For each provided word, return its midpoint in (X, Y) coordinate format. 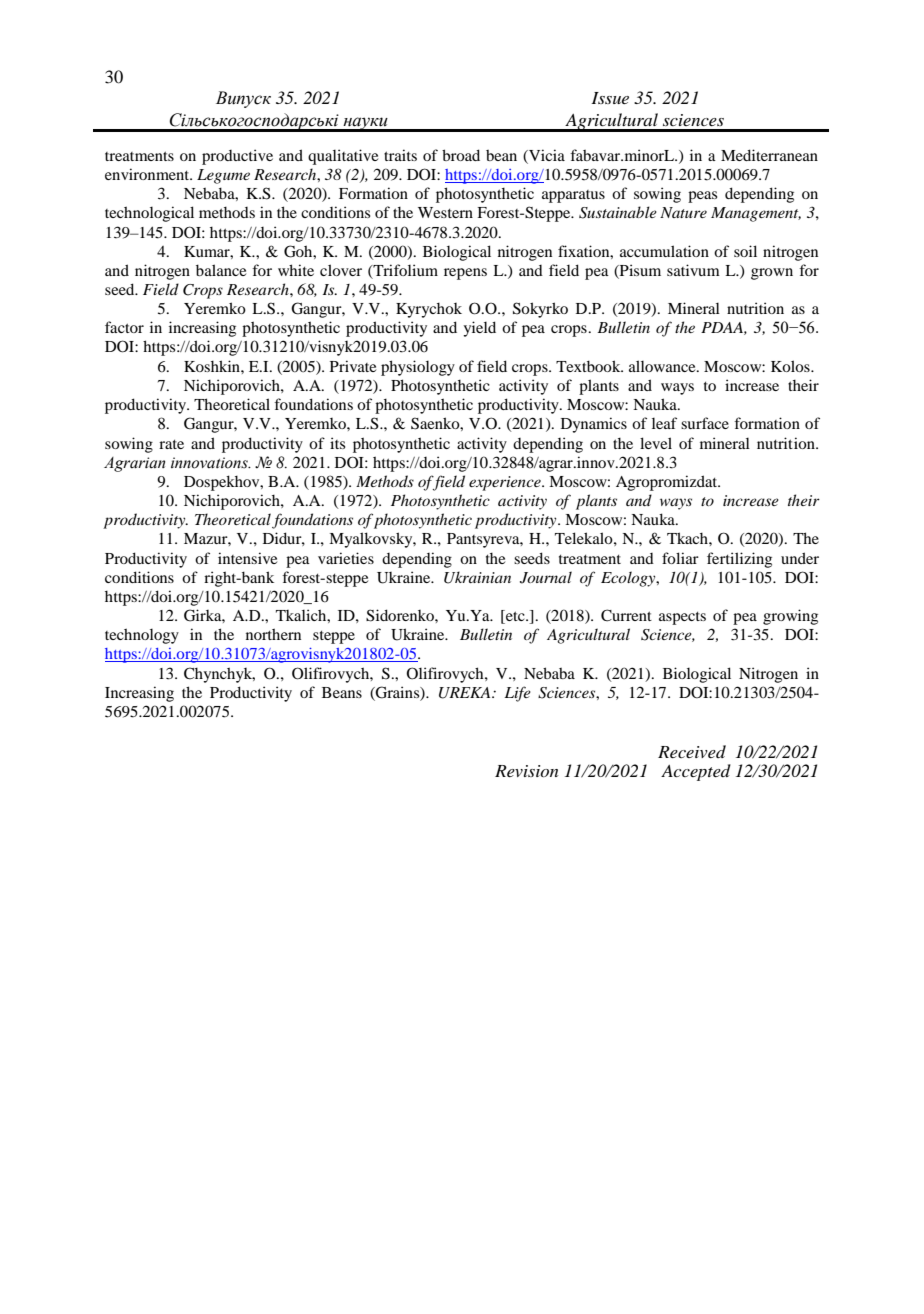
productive (237, 157)
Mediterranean (769, 155)
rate (171, 444)
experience (506, 483)
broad (461, 155)
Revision (526, 771)
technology (142, 636)
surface (705, 423)
